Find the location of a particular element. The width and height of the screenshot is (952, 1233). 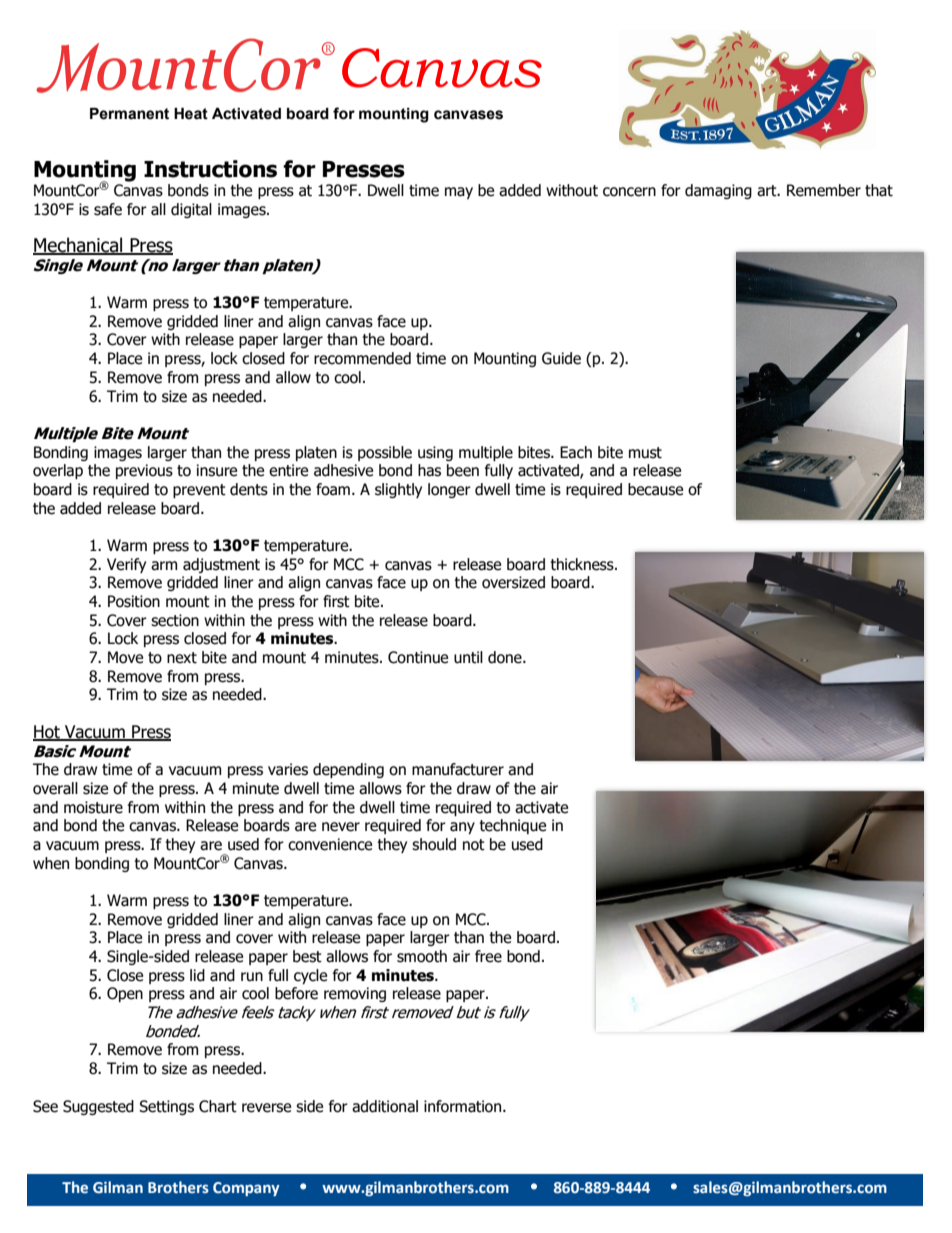

may is located at coordinates (459, 193).
